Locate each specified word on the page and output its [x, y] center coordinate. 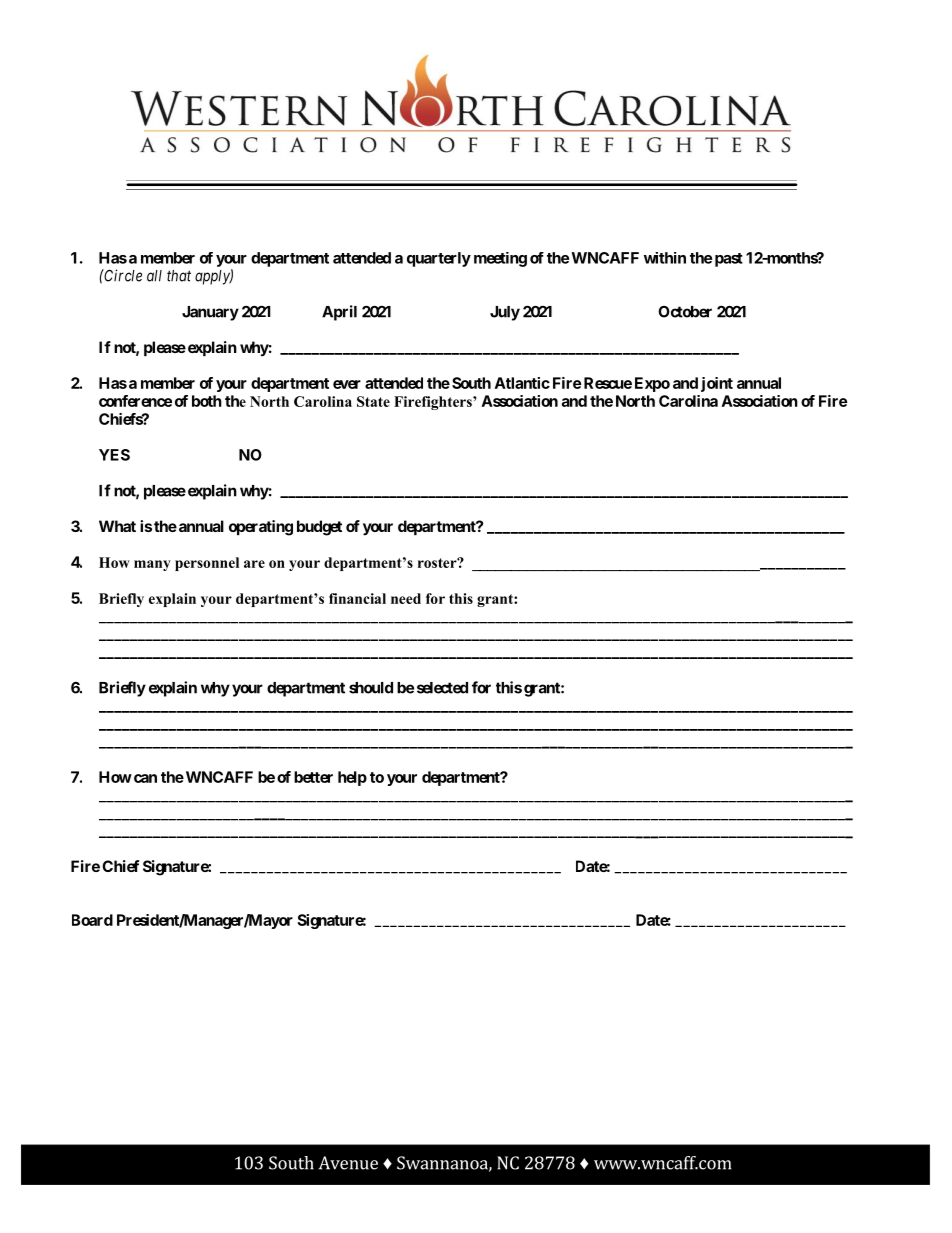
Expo [652, 384]
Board [92, 920]
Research [409, 1163]
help [352, 778]
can [145, 778]
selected [442, 688]
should [371, 688]
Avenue [348, 1163]
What [117, 526]
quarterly [439, 259]
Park [583, 1163]
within [665, 258]
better [313, 777]
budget [319, 528]
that [179, 276]
